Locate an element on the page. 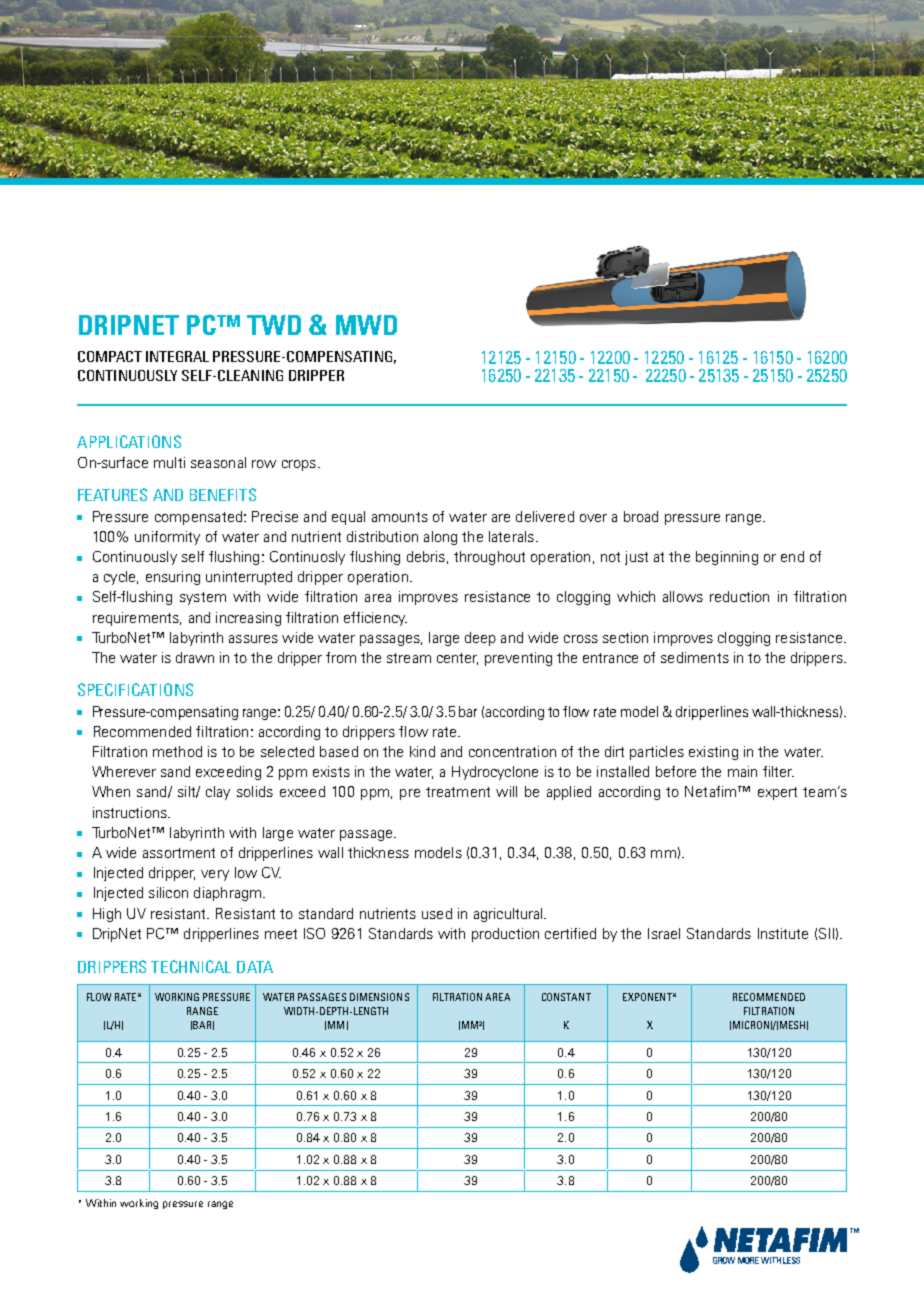  MWD is located at coordinates (366, 325).
